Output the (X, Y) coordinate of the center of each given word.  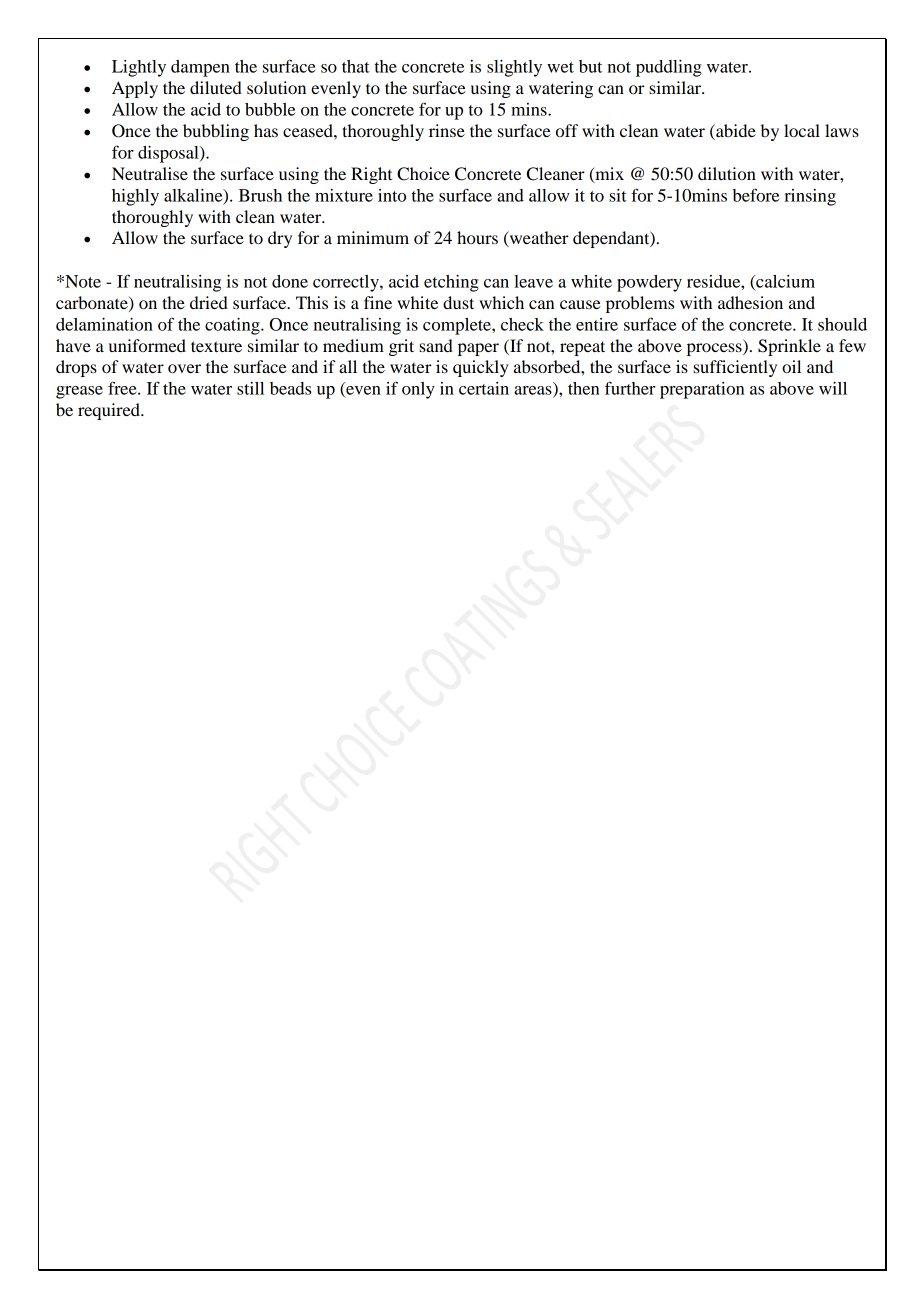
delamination (104, 324)
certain (484, 388)
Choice (423, 174)
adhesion (750, 302)
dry (280, 239)
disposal (169, 154)
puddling (669, 68)
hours (477, 237)
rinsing (810, 197)
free (123, 388)
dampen (200, 68)
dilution (727, 173)
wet (560, 67)
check (522, 324)
